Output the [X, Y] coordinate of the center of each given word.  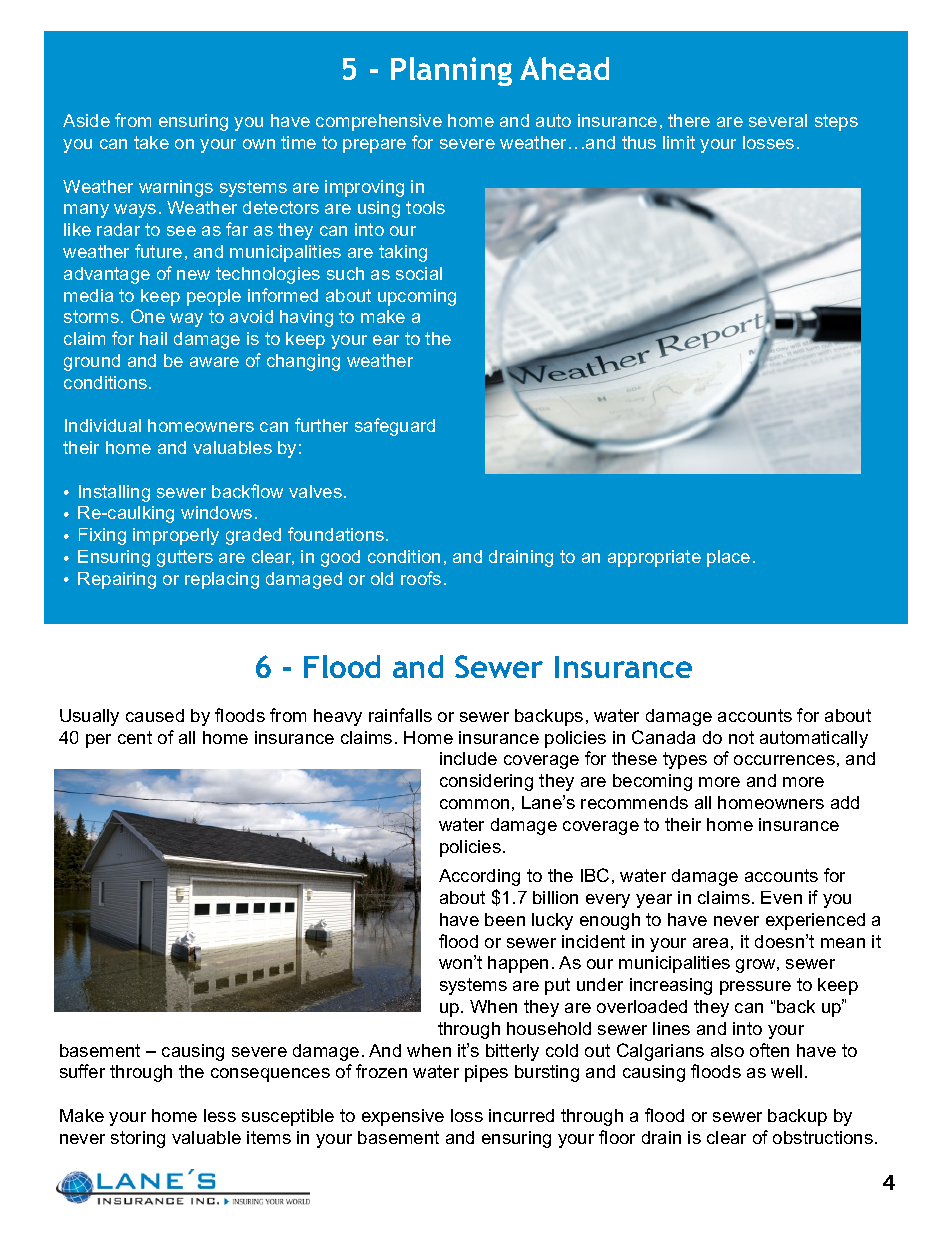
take [151, 142]
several [778, 120]
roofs [421, 578]
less [220, 1115]
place [728, 558]
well [786, 1071]
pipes [486, 1073]
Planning [451, 71]
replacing [222, 580]
